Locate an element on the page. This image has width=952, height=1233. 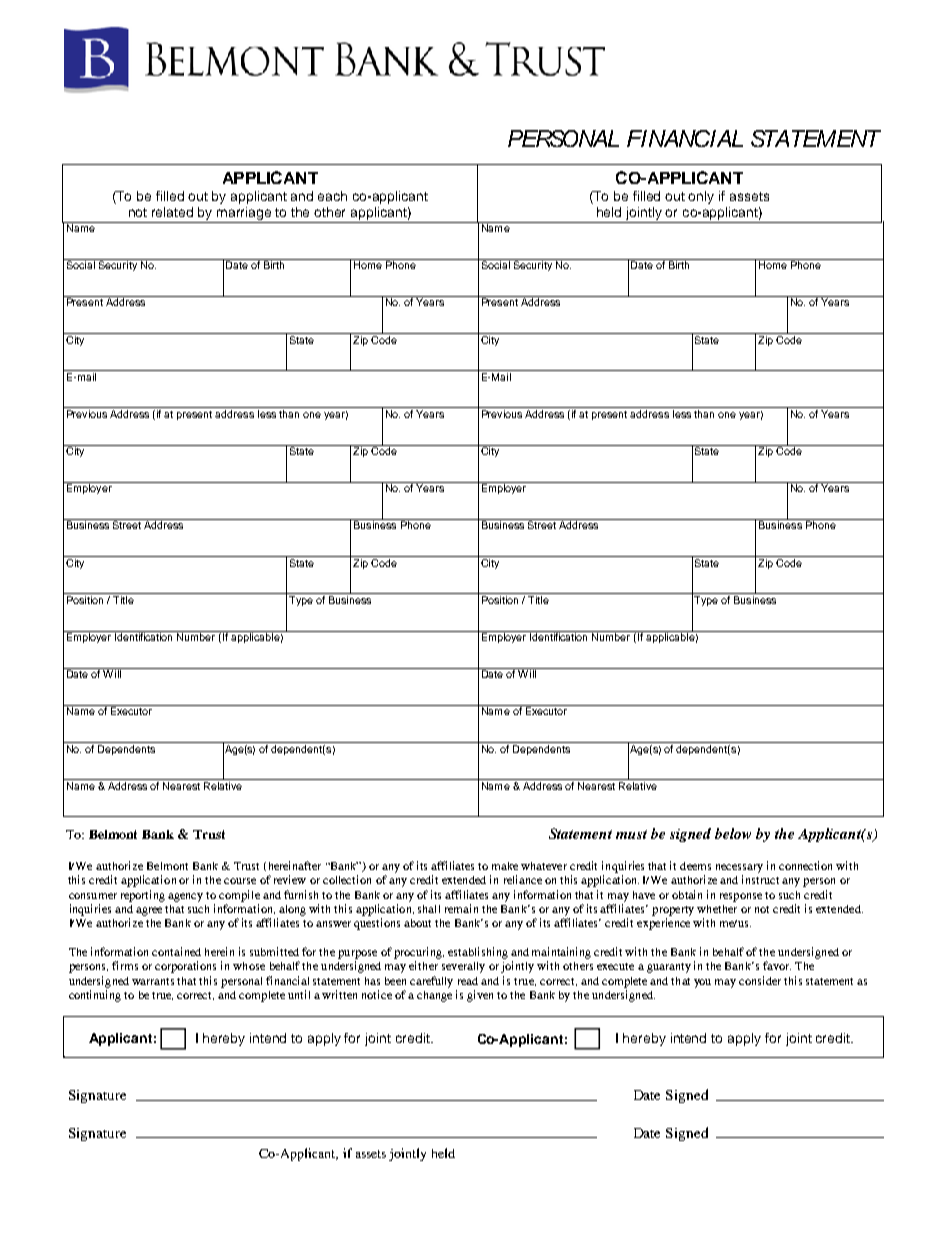
corporations is located at coordinates (185, 967).
